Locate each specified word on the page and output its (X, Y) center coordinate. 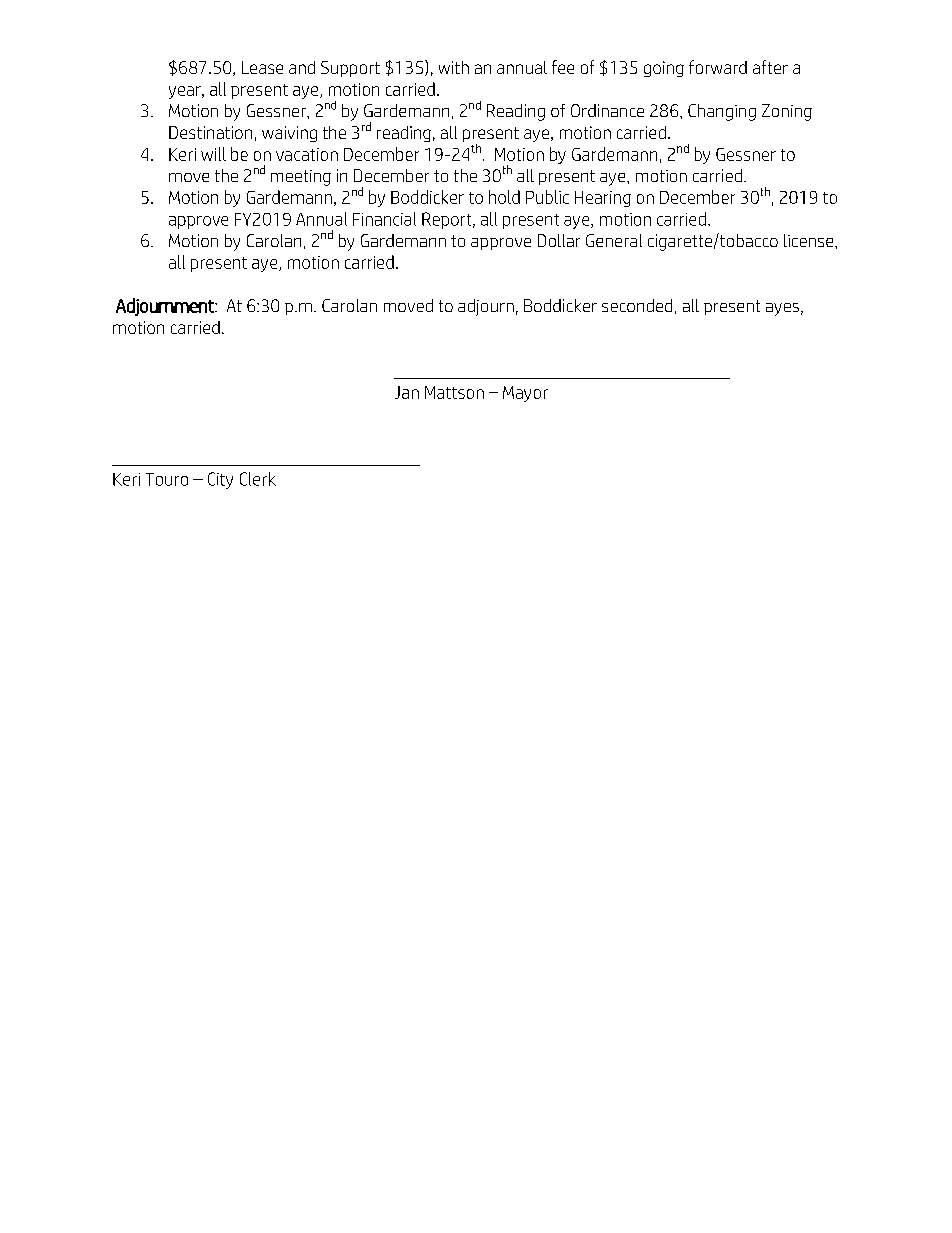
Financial (384, 219)
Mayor (525, 394)
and (302, 67)
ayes (782, 309)
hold (504, 197)
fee (563, 67)
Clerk (258, 479)
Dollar (559, 240)
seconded (637, 305)
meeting (301, 178)
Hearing (603, 199)
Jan (407, 392)
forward (718, 67)
